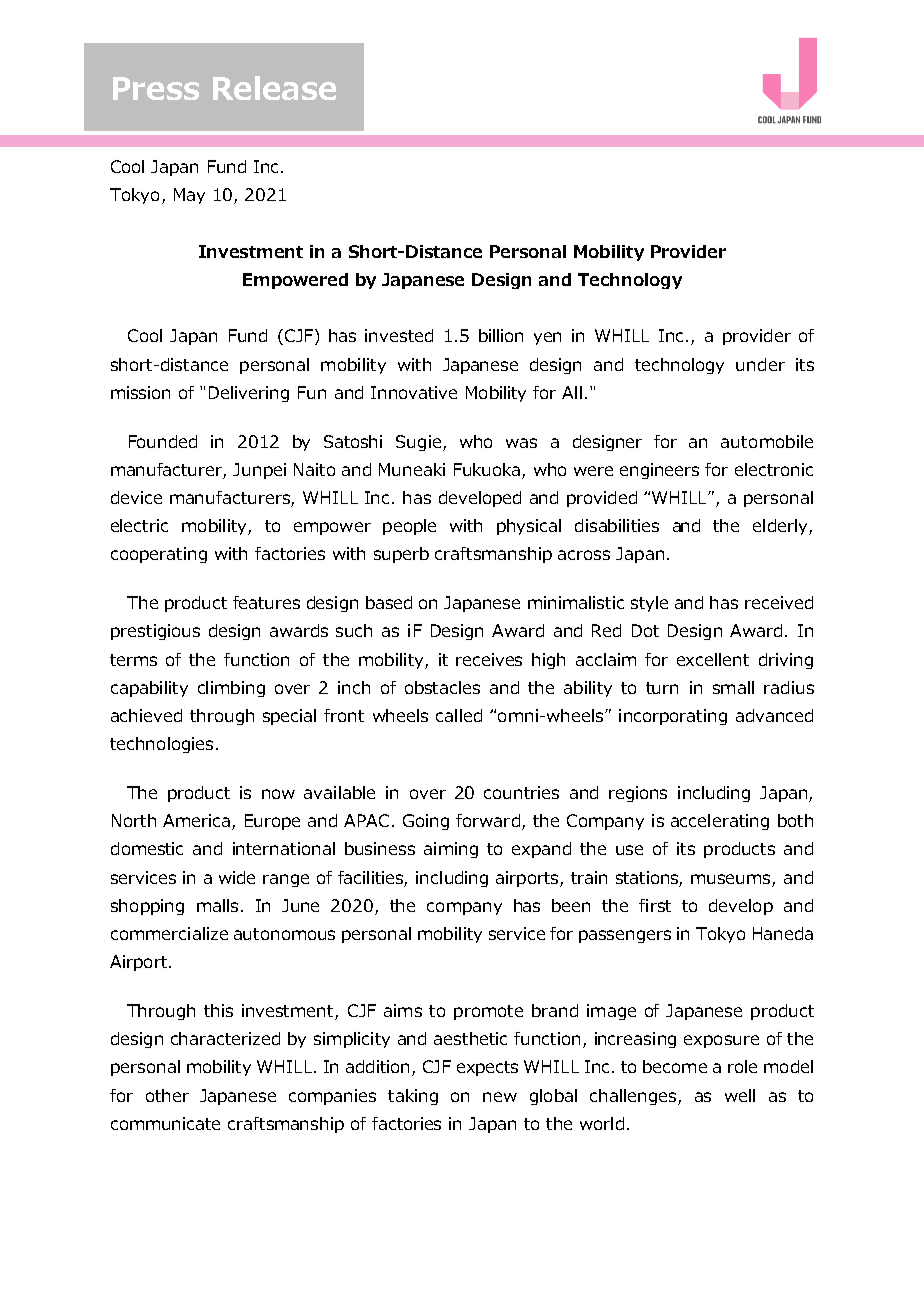 The image size is (924, 1308). What do you see at coordinates (274, 88) in the page?
I see `Release` at bounding box center [274, 88].
